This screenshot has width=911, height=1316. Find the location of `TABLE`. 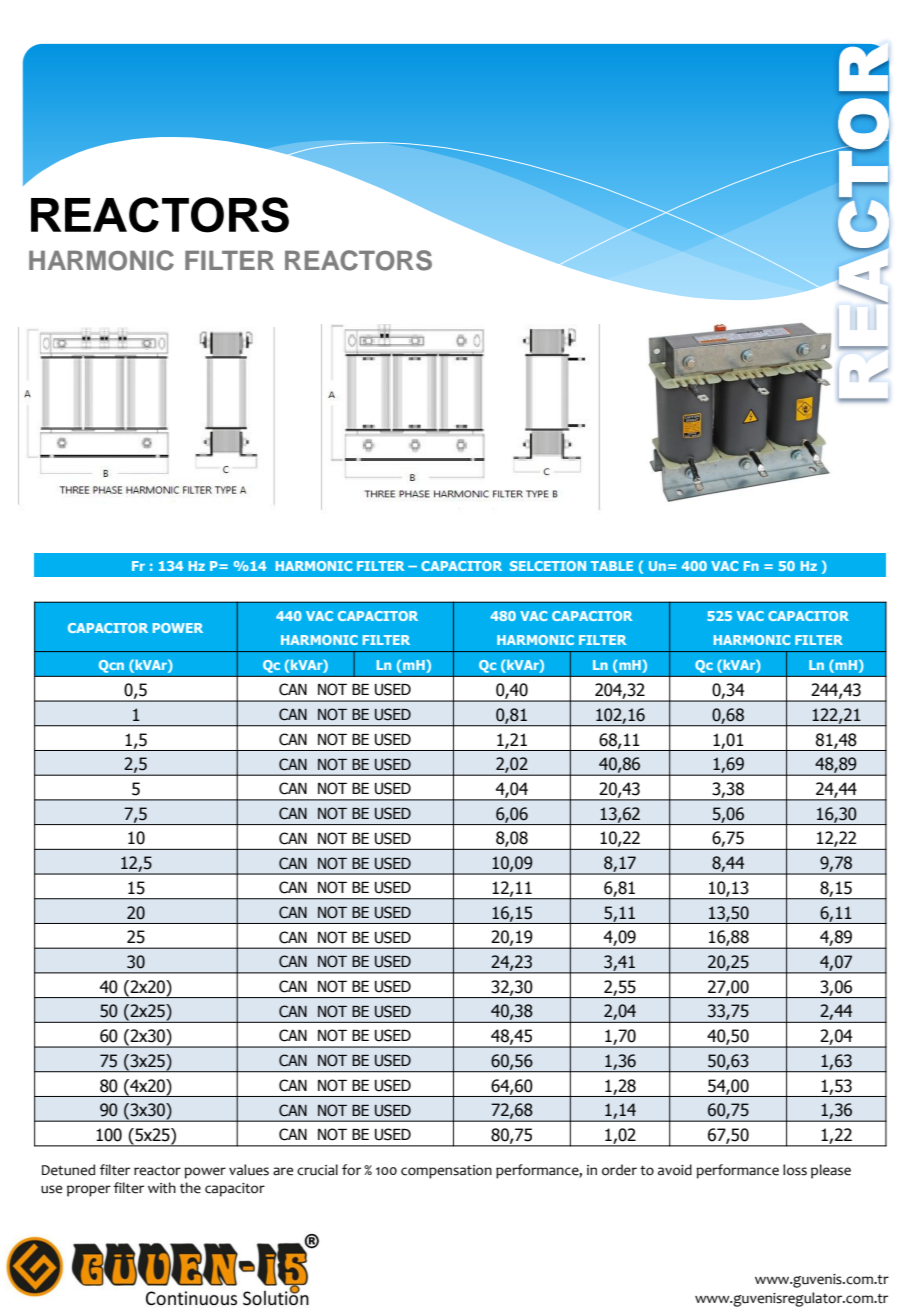

TABLE is located at coordinates (612, 566).
